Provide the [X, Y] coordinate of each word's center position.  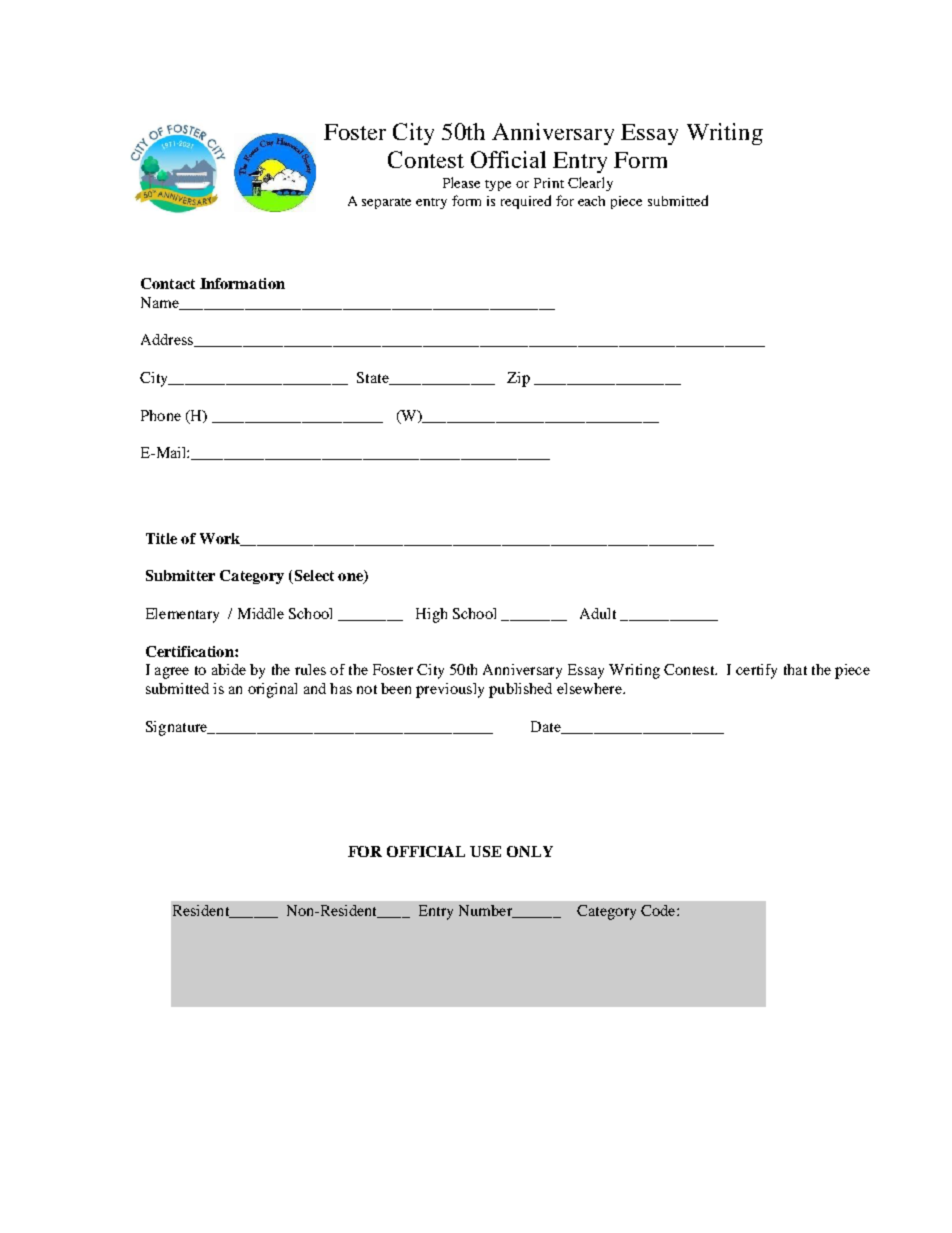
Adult [598, 613]
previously [450, 690]
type [498, 185]
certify [756, 671]
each [591, 201]
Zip [518, 379]
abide [229, 669]
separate [386, 203]
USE [485, 851]
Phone [161, 415]
